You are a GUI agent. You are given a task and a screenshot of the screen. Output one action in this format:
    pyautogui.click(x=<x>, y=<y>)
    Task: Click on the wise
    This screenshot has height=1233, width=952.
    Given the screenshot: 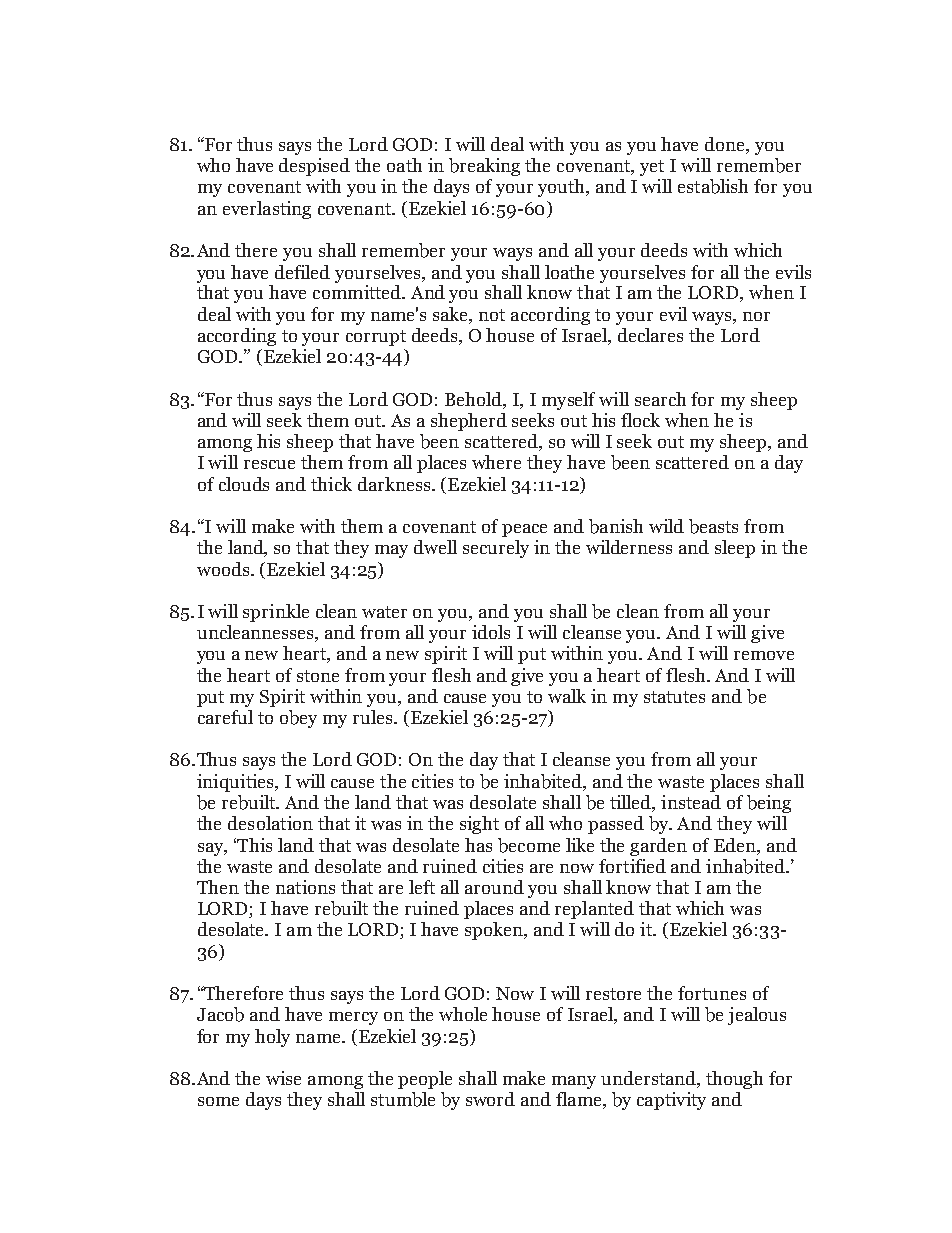 What is the action you would take?
    pyautogui.click(x=283, y=1078)
